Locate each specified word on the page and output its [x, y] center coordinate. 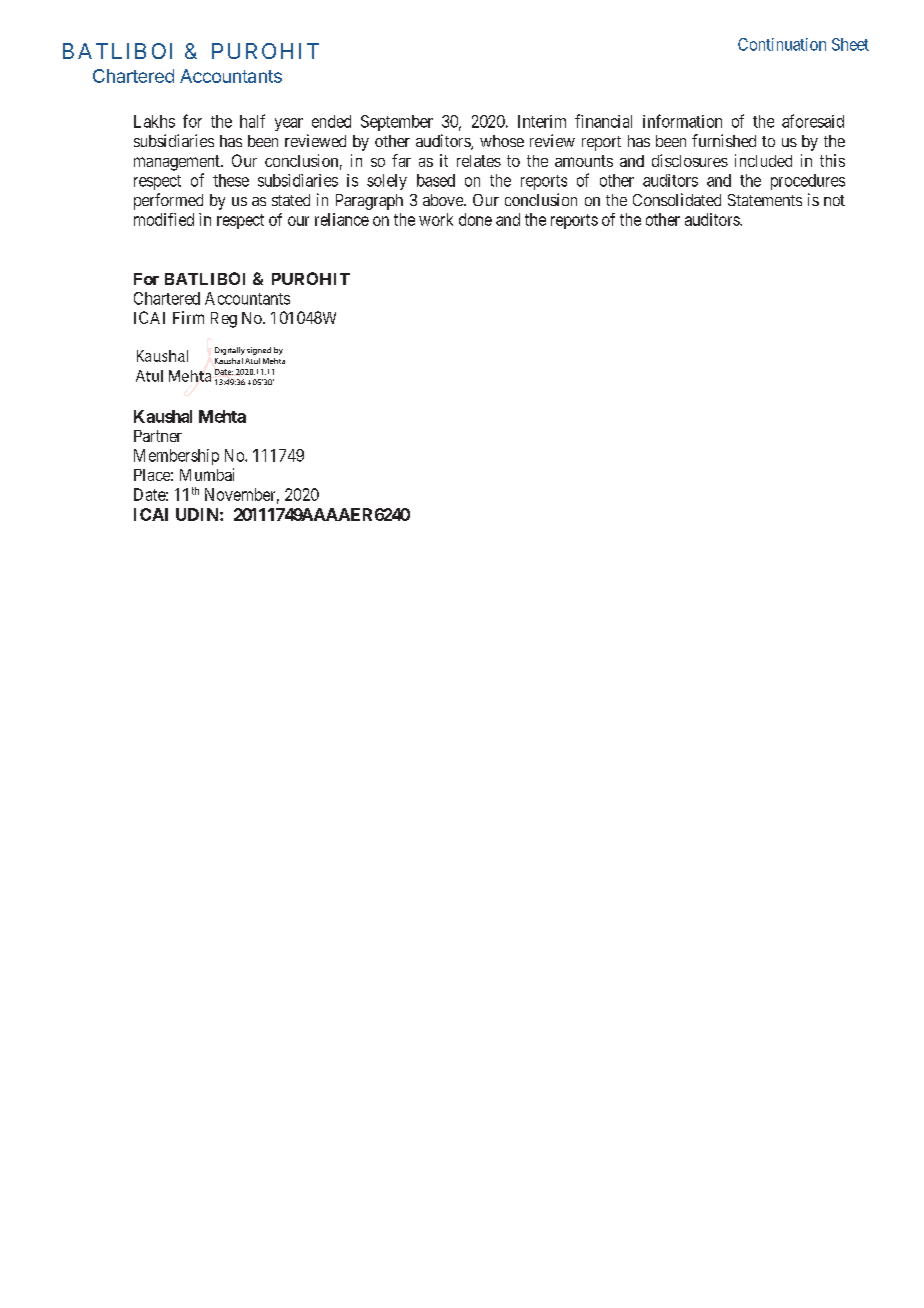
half [252, 121]
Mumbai [207, 474]
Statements [765, 200]
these [231, 180]
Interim [542, 121]
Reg [224, 320]
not [834, 200]
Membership [176, 457]
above [444, 200]
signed [259, 351]
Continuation [782, 44]
